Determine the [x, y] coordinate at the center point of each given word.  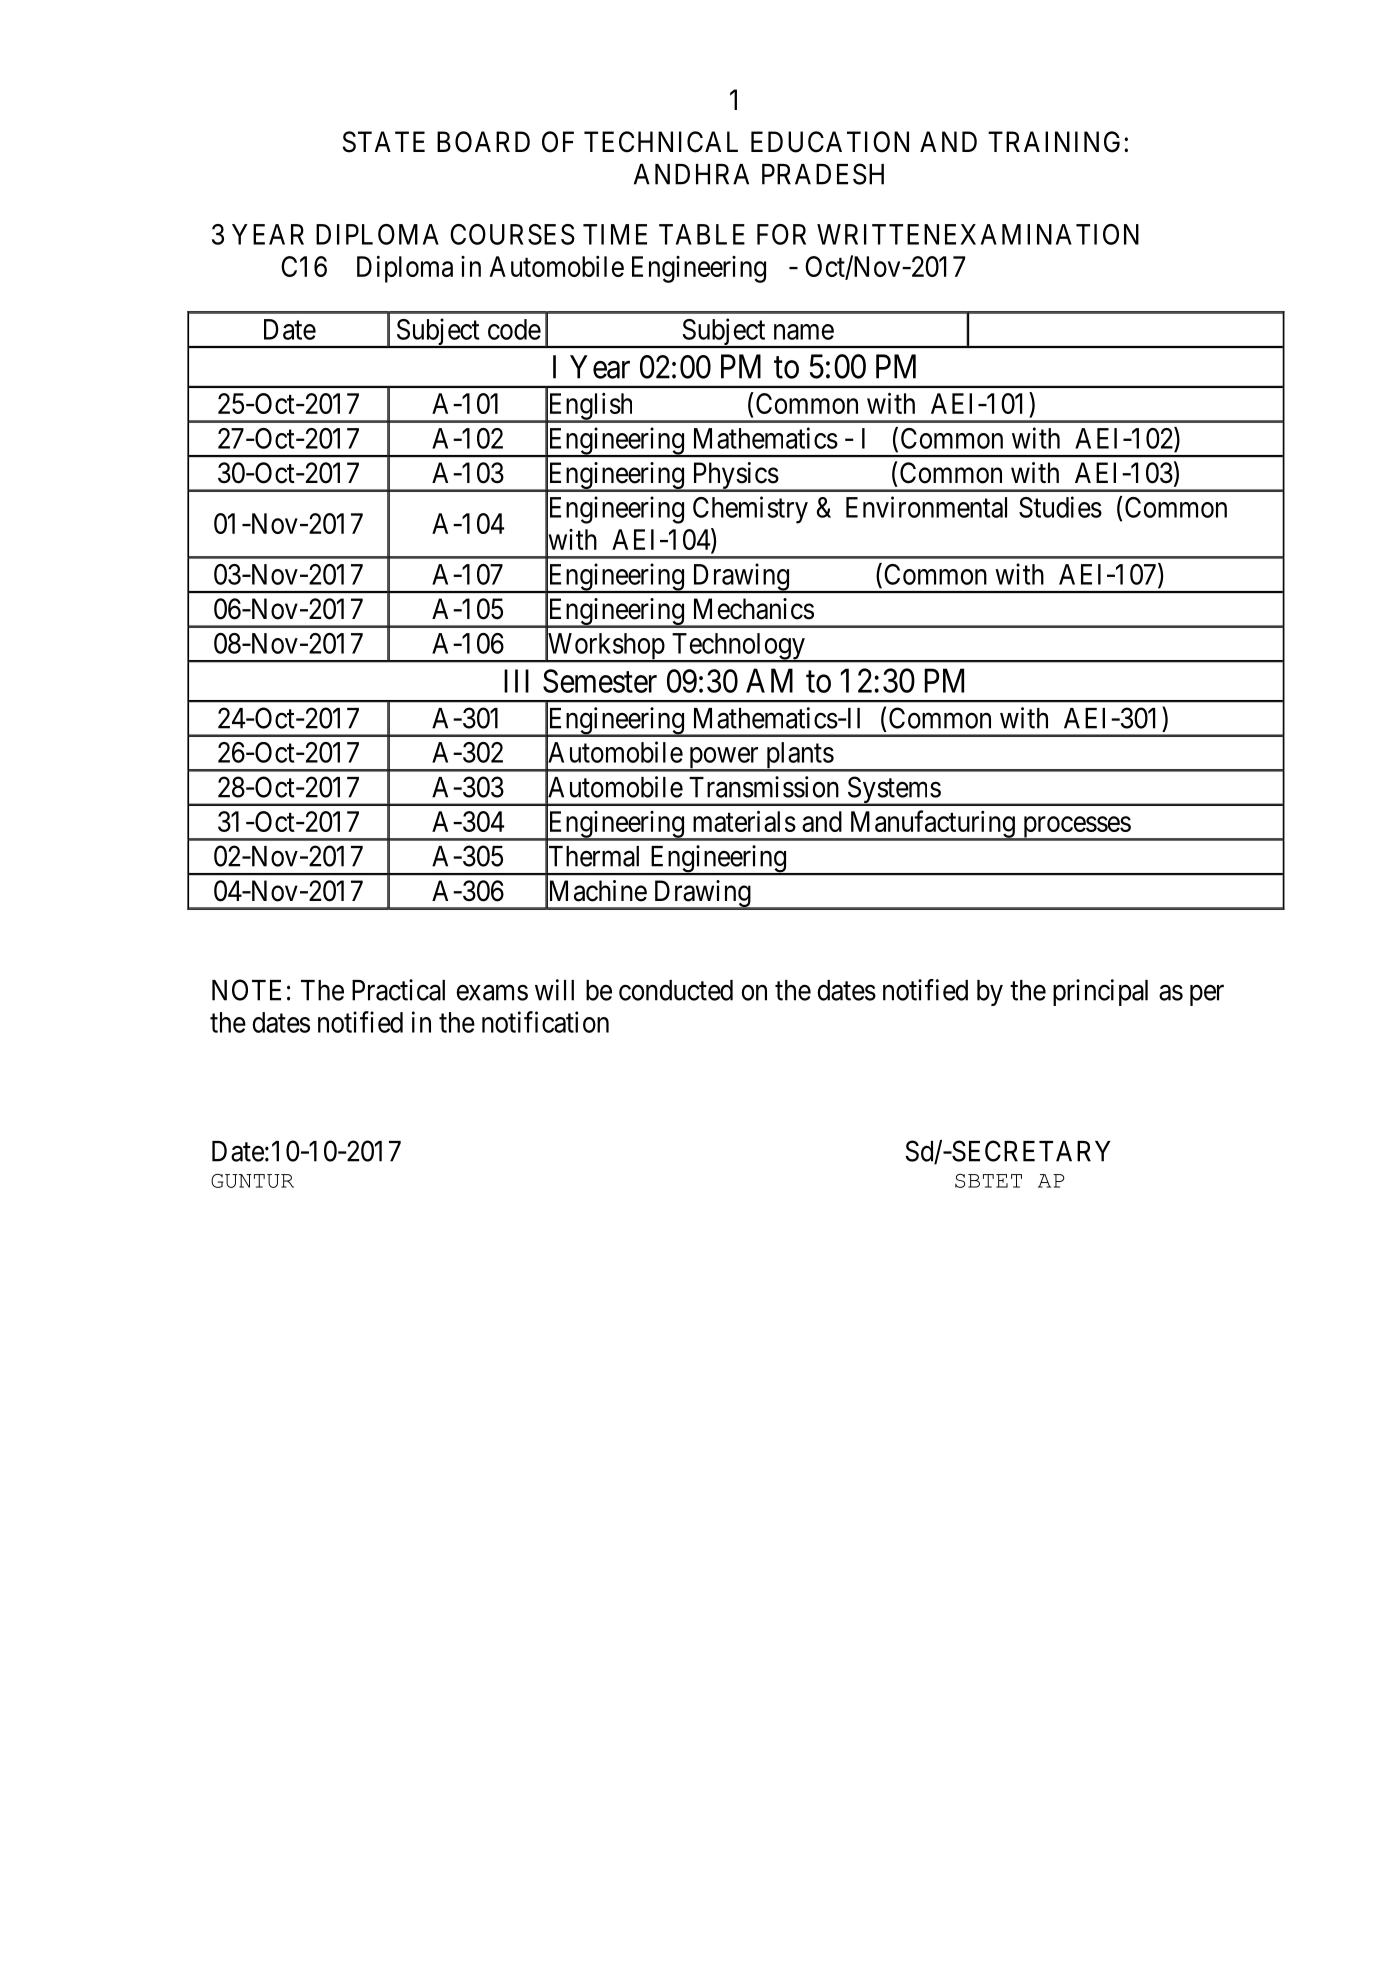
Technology [738, 647]
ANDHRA [691, 174]
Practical [398, 990]
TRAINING [1056, 142]
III [516, 681]
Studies [1060, 507]
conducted [676, 990]
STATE [384, 142]
